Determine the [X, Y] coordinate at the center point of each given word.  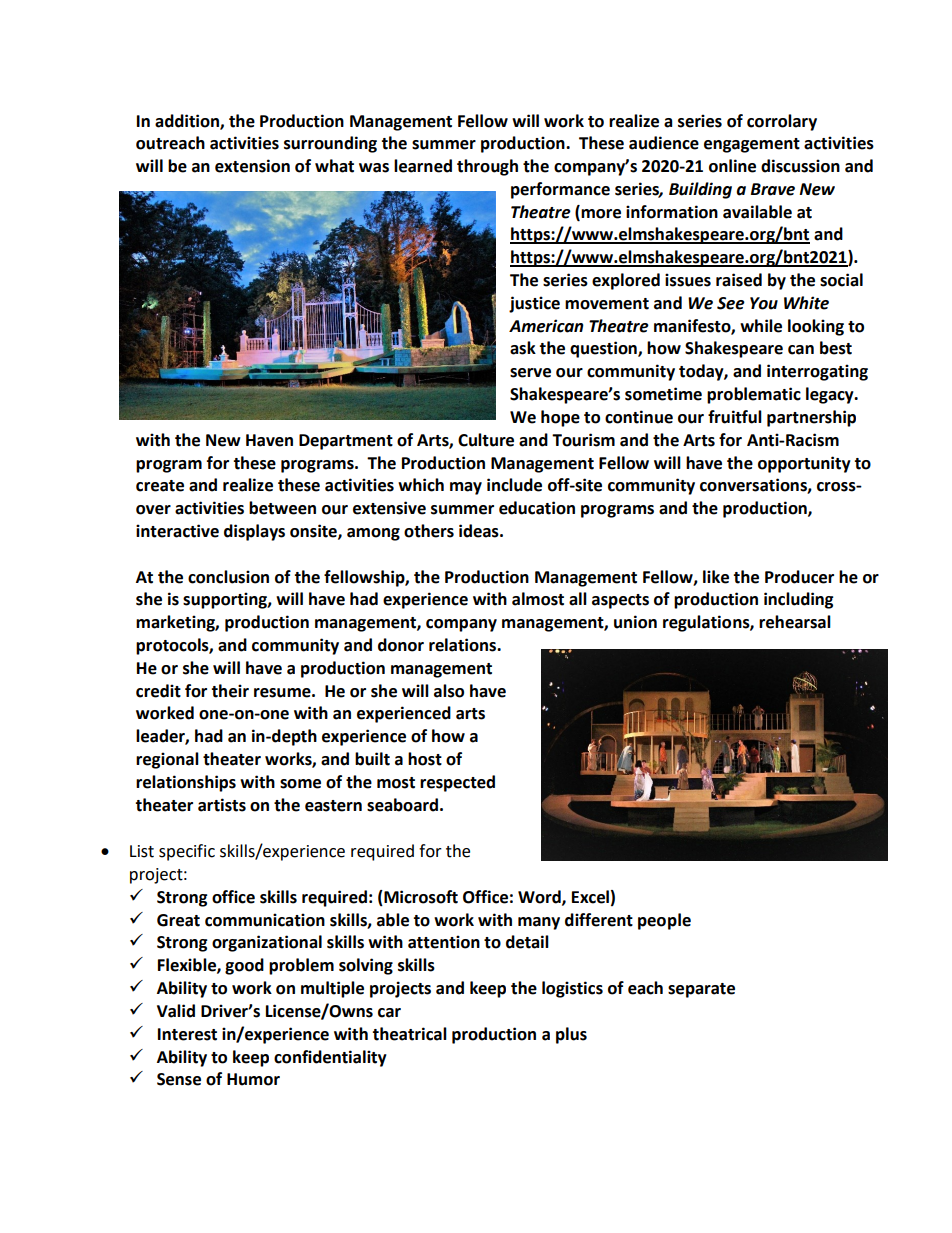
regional [167, 760]
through [487, 167]
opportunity [804, 464]
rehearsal [795, 622]
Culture [486, 440]
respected [457, 783]
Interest [187, 1034]
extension [252, 166]
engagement [752, 145]
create [160, 486]
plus [571, 1035]
